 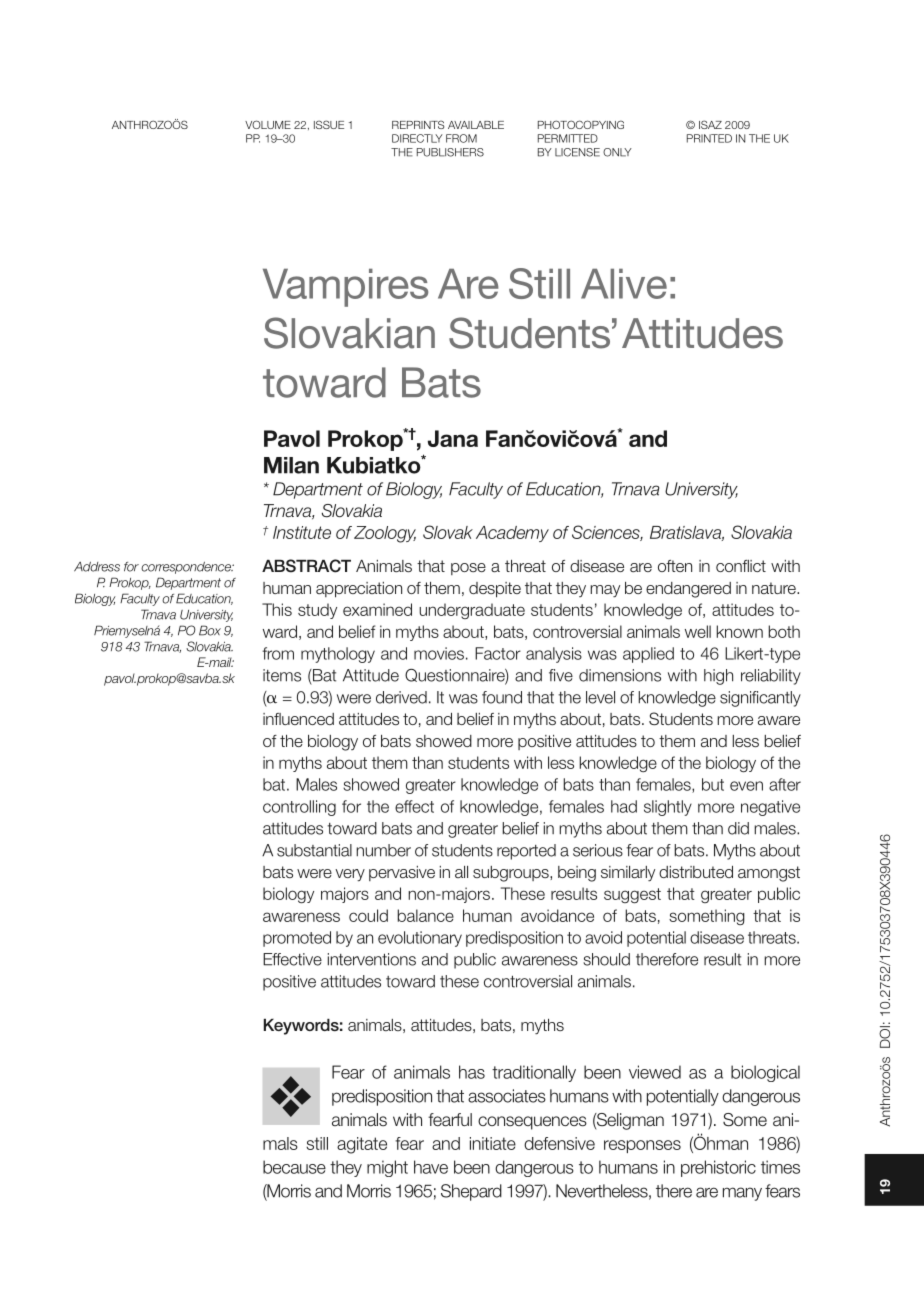 What do you see at coordinates (709, 138) in the page?
I see `PRINTED` at bounding box center [709, 138].
